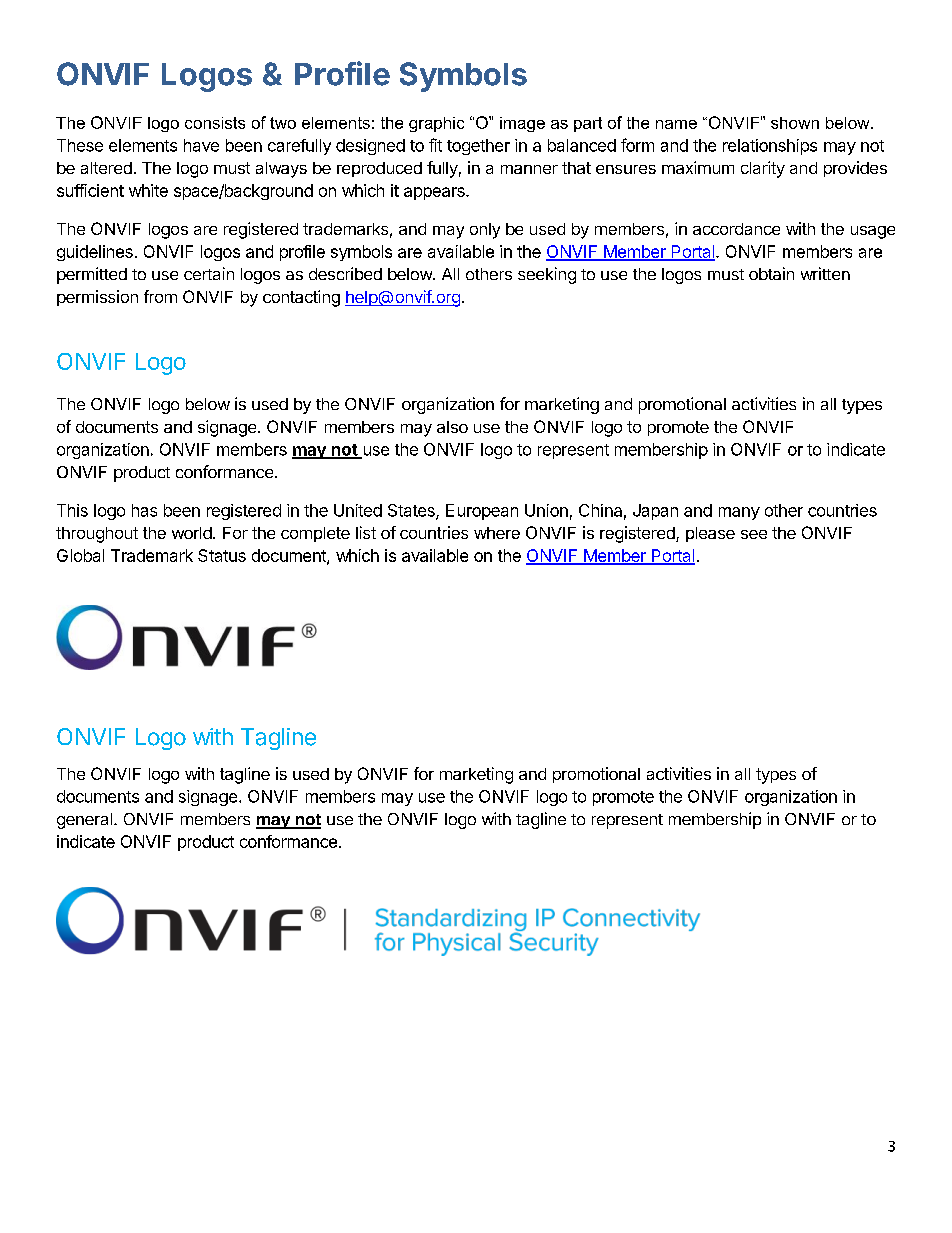 Image resolution: width=952 pixels, height=1233 pixels. I want to click on have, so click(201, 145).
